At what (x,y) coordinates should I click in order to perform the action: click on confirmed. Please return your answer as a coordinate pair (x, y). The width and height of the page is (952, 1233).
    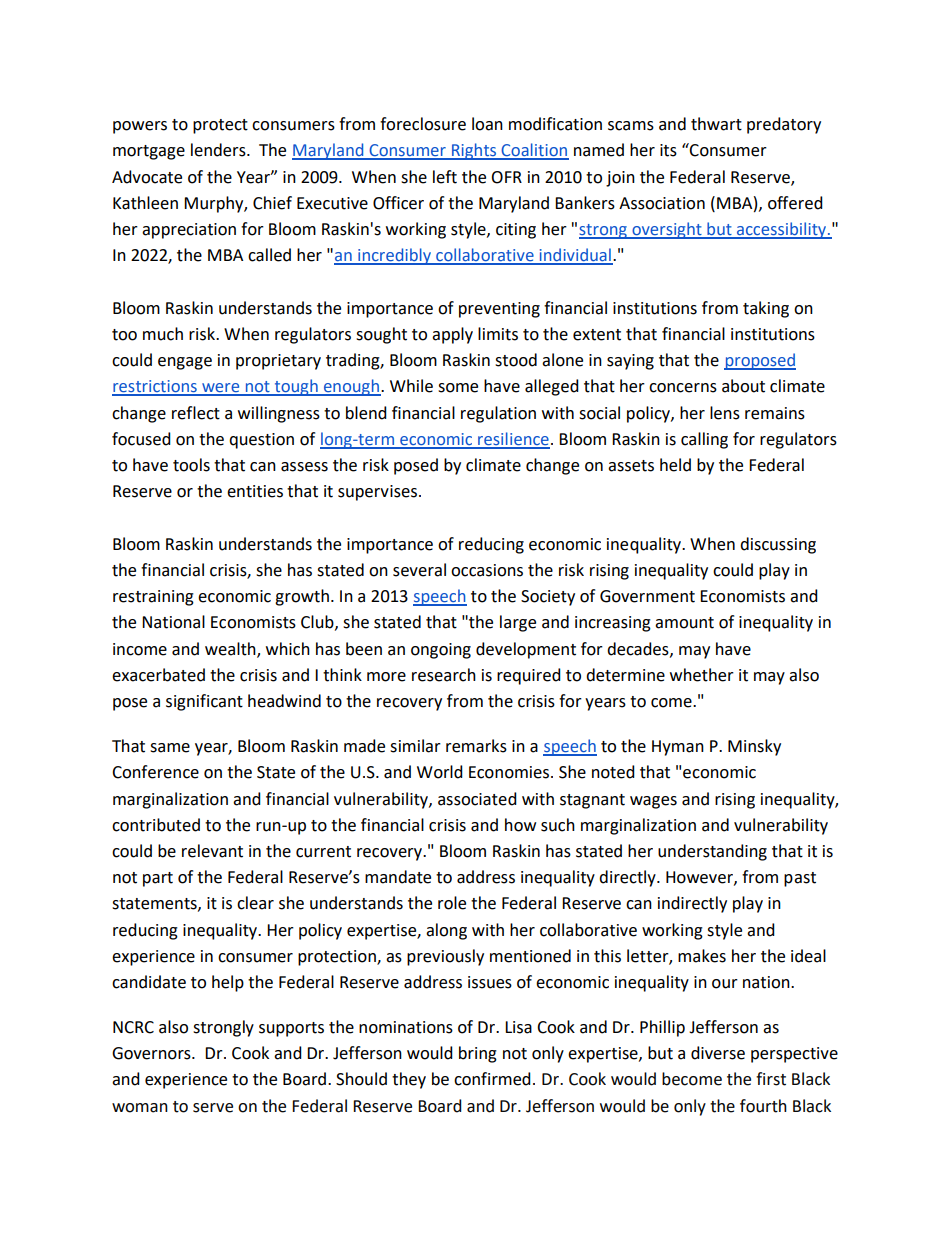
    Looking at the image, I should click on (492, 1079).
